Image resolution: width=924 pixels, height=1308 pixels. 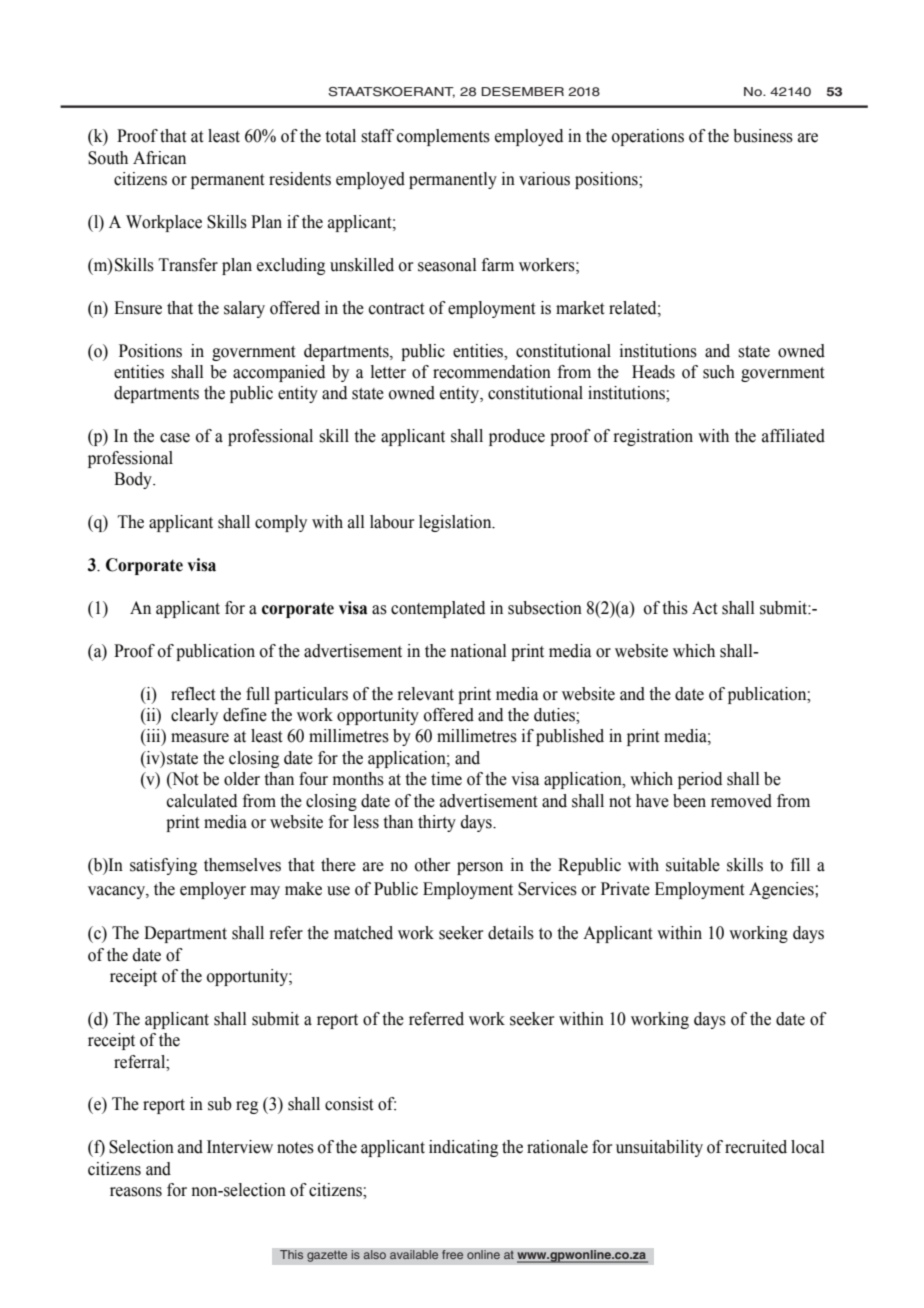 What do you see at coordinates (653, 437) in the document?
I see `registration` at bounding box center [653, 437].
